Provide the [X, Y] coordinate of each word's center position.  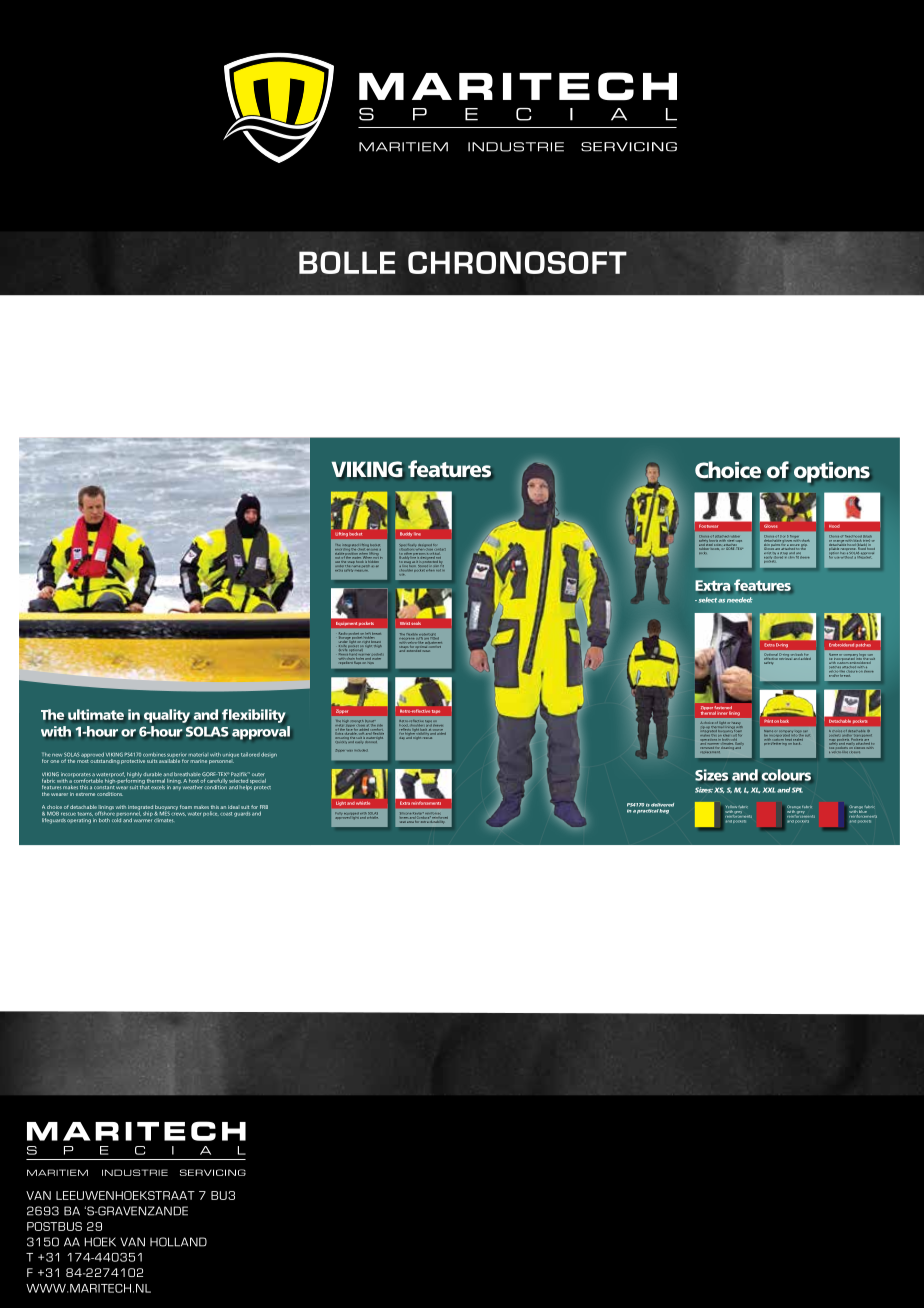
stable [341, 553]
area [410, 822]
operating [79, 821]
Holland [178, 1242]
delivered [662, 805]
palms [775, 543]
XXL [769, 790]
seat [403, 820]
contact [440, 549]
